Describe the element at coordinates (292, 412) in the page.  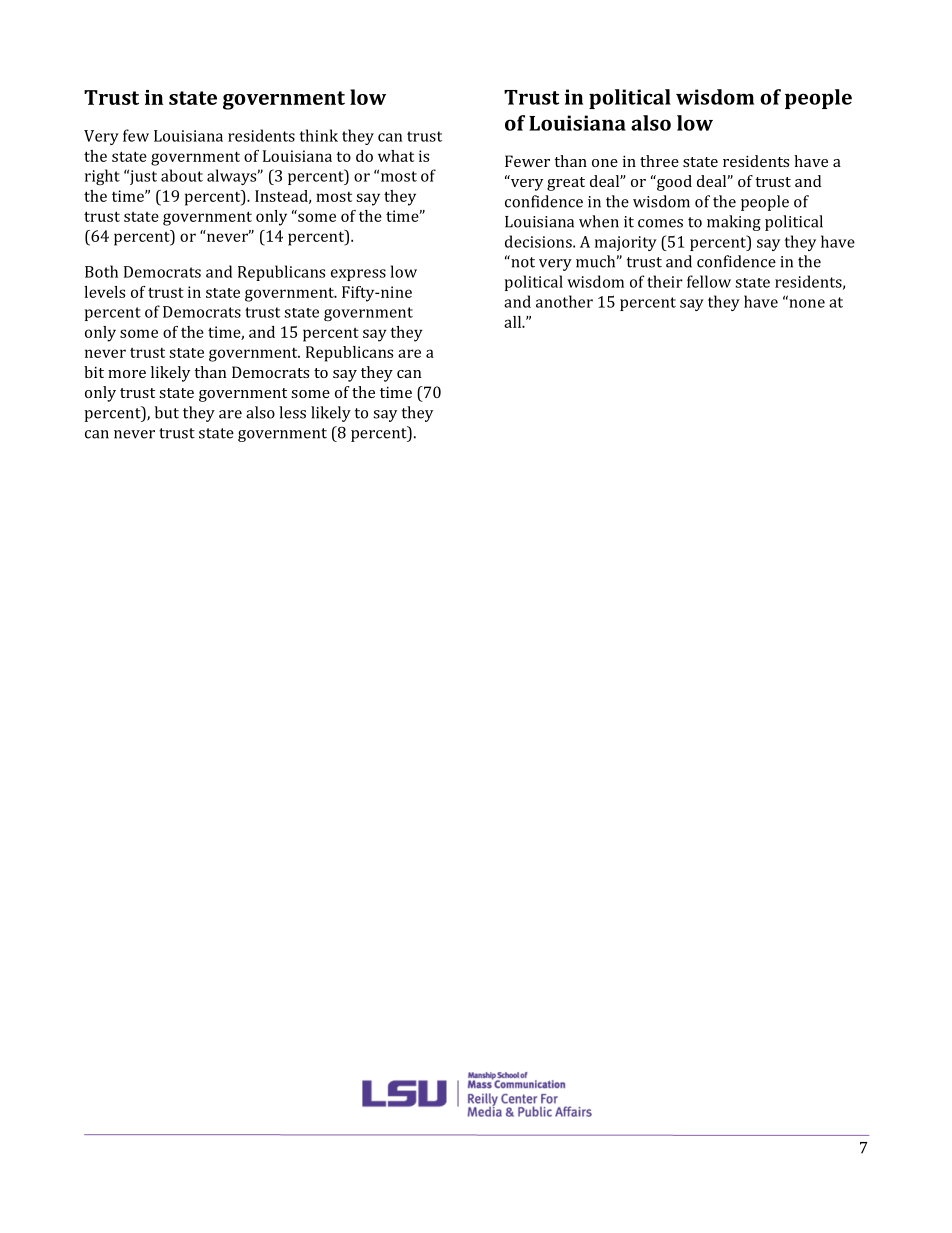
I see `less` at that location.
